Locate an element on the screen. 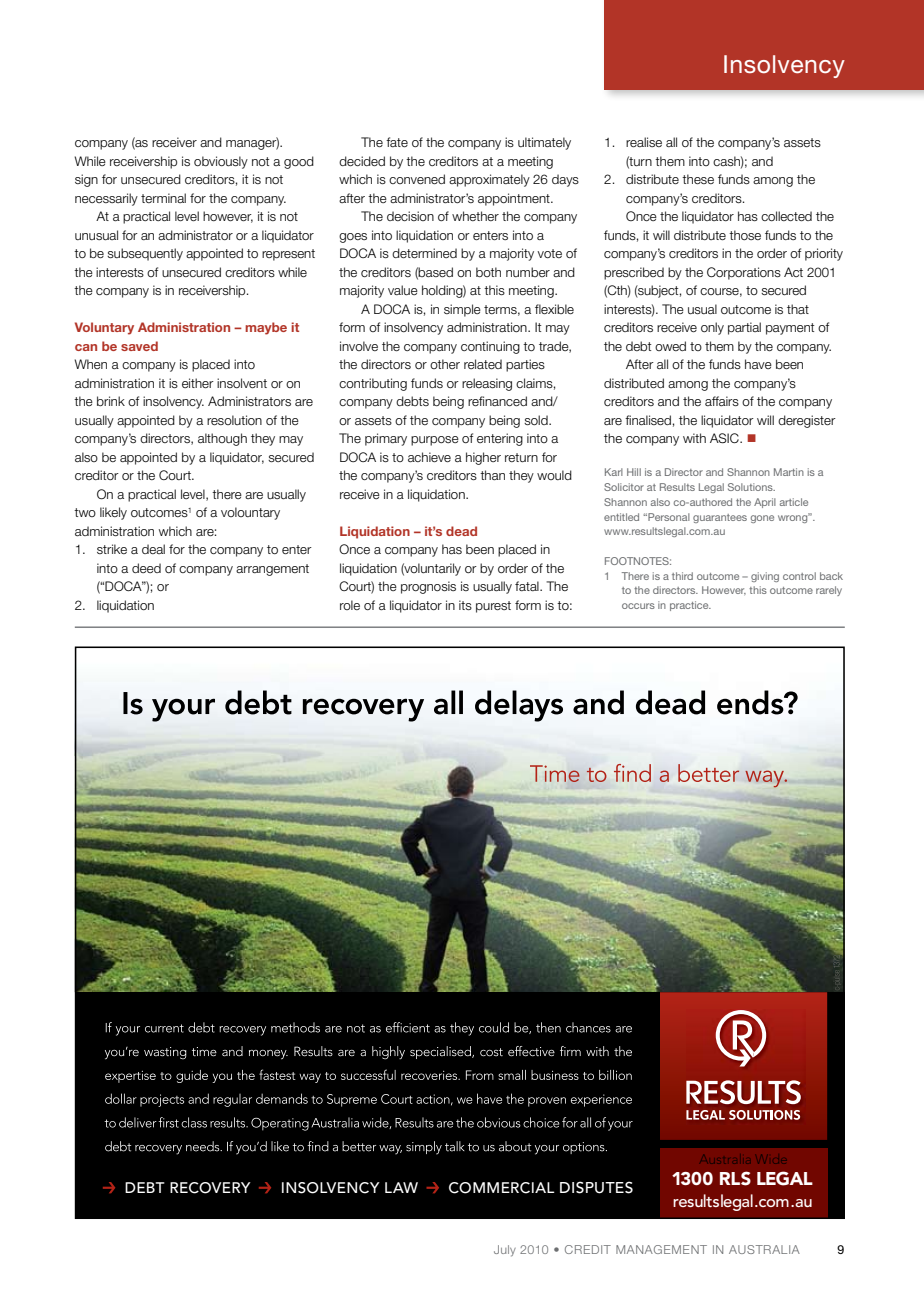 This screenshot has height=1308, width=924. its is located at coordinates (465, 605).
